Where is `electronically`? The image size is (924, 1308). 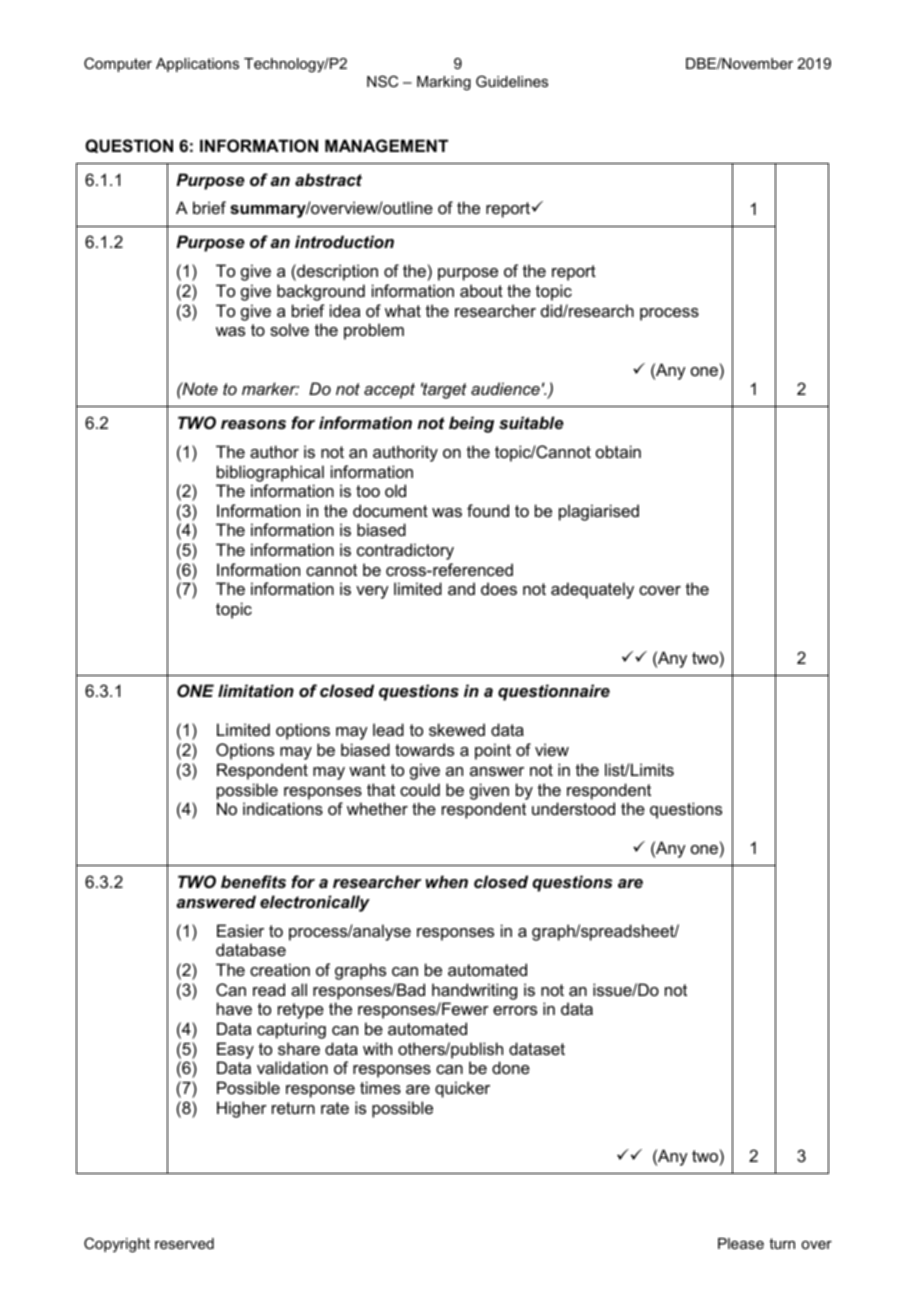
electronically is located at coordinates (315, 903).
